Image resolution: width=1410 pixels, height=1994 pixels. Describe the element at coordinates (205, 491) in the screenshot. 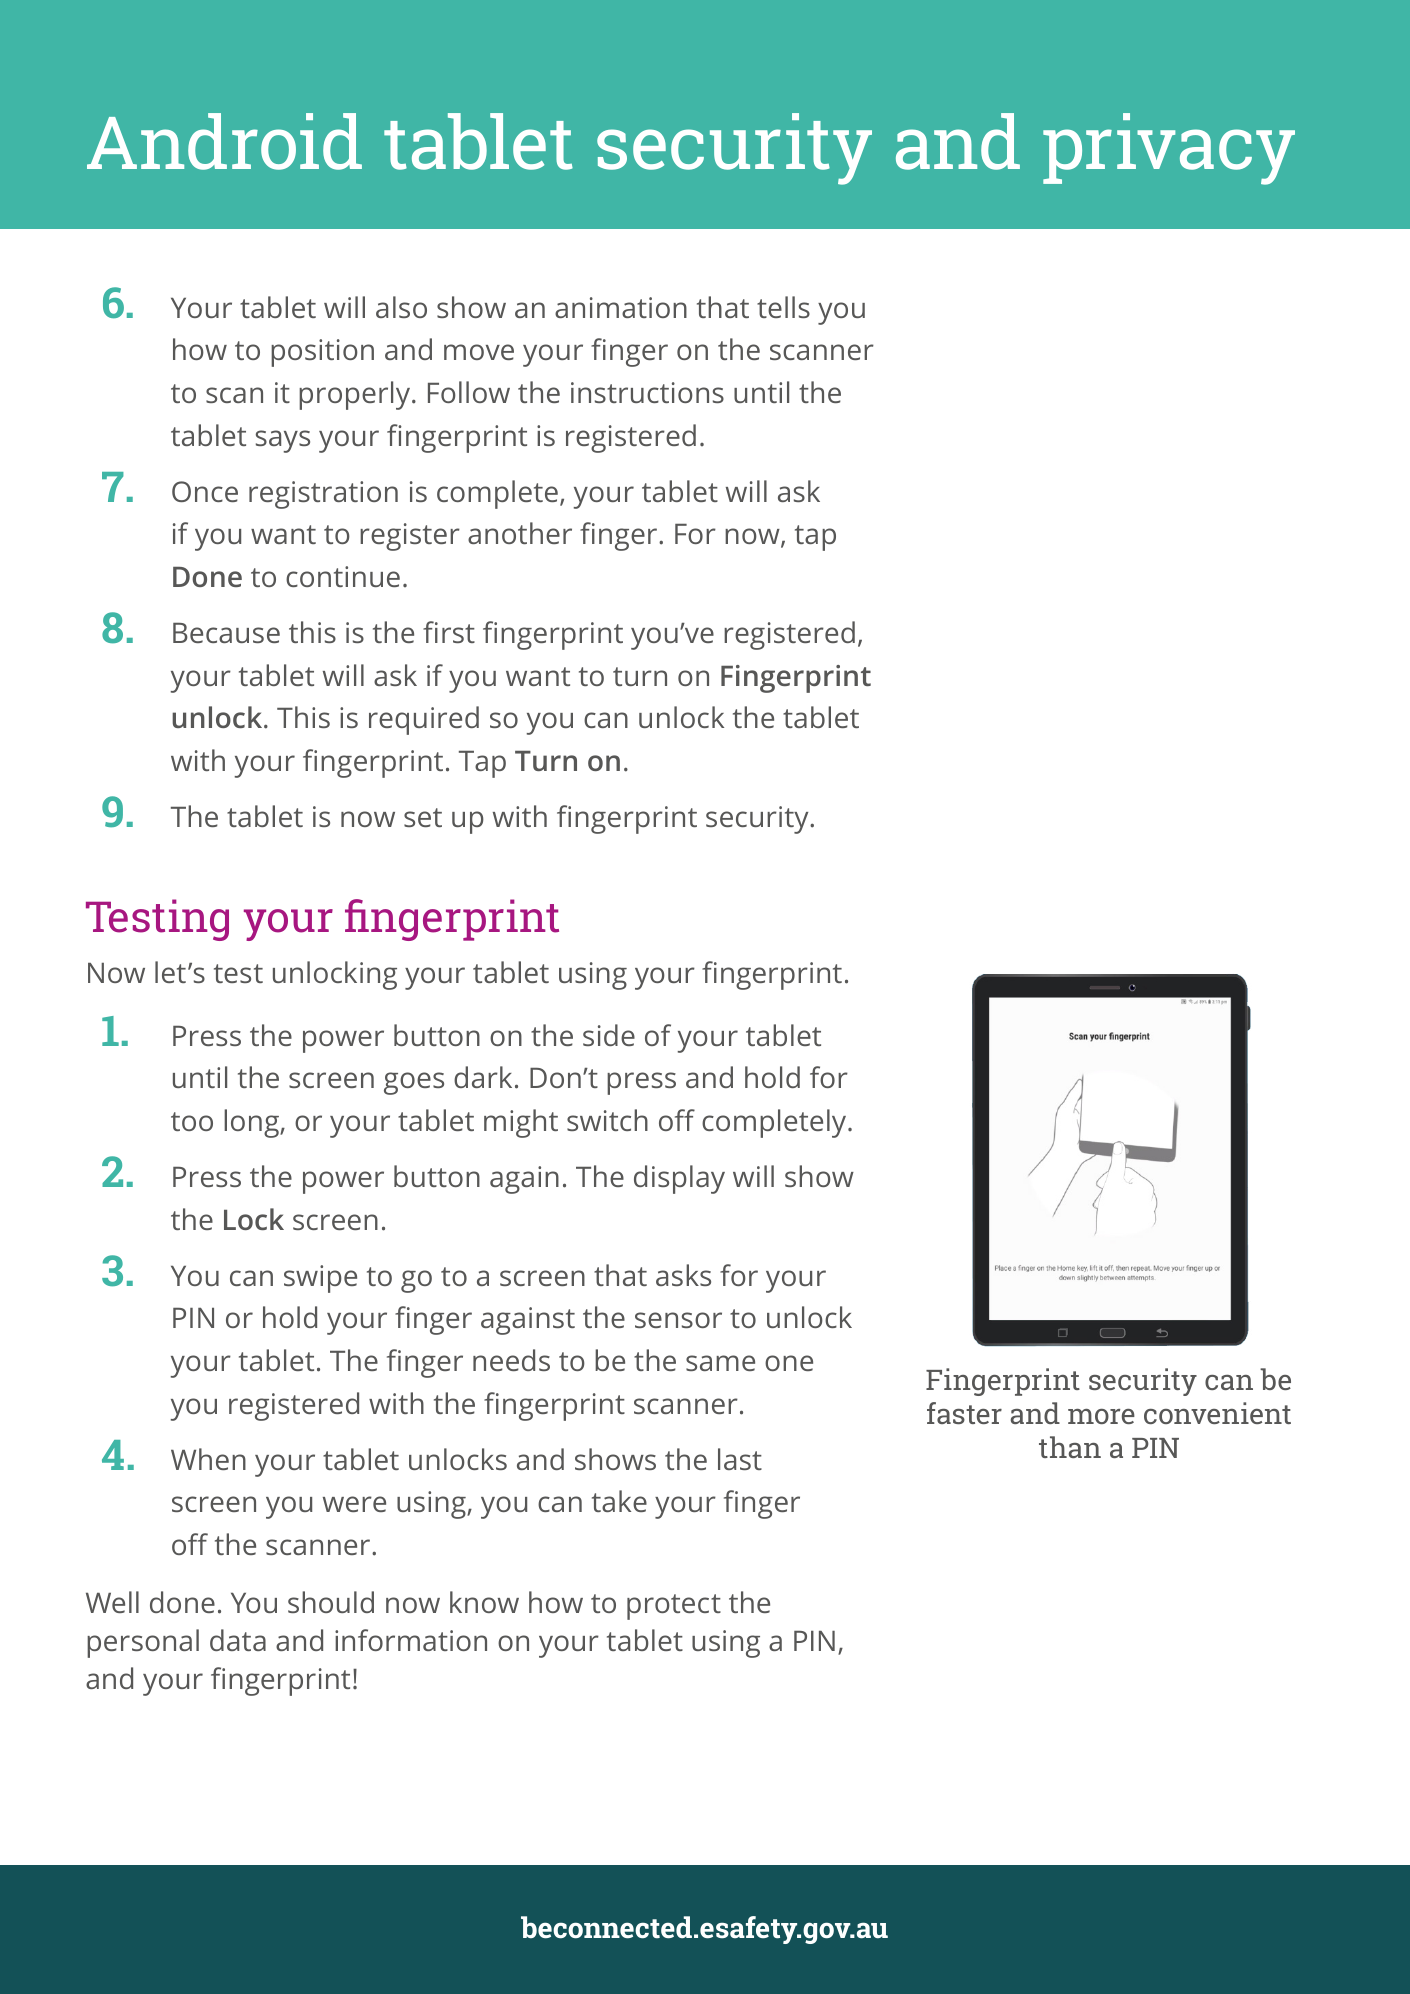

I see `Once` at that location.
